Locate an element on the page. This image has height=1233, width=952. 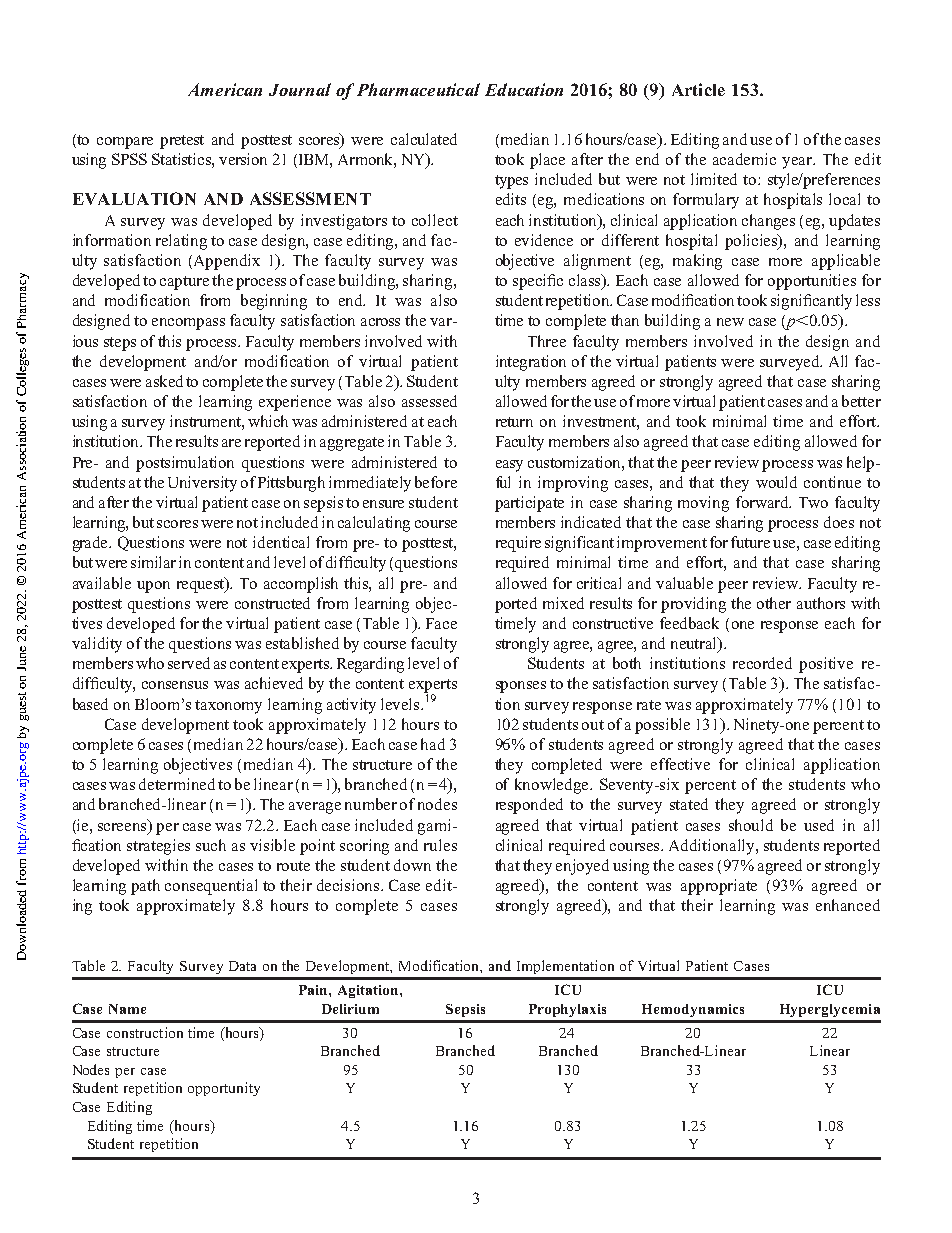
opportunity is located at coordinates (224, 1089).
